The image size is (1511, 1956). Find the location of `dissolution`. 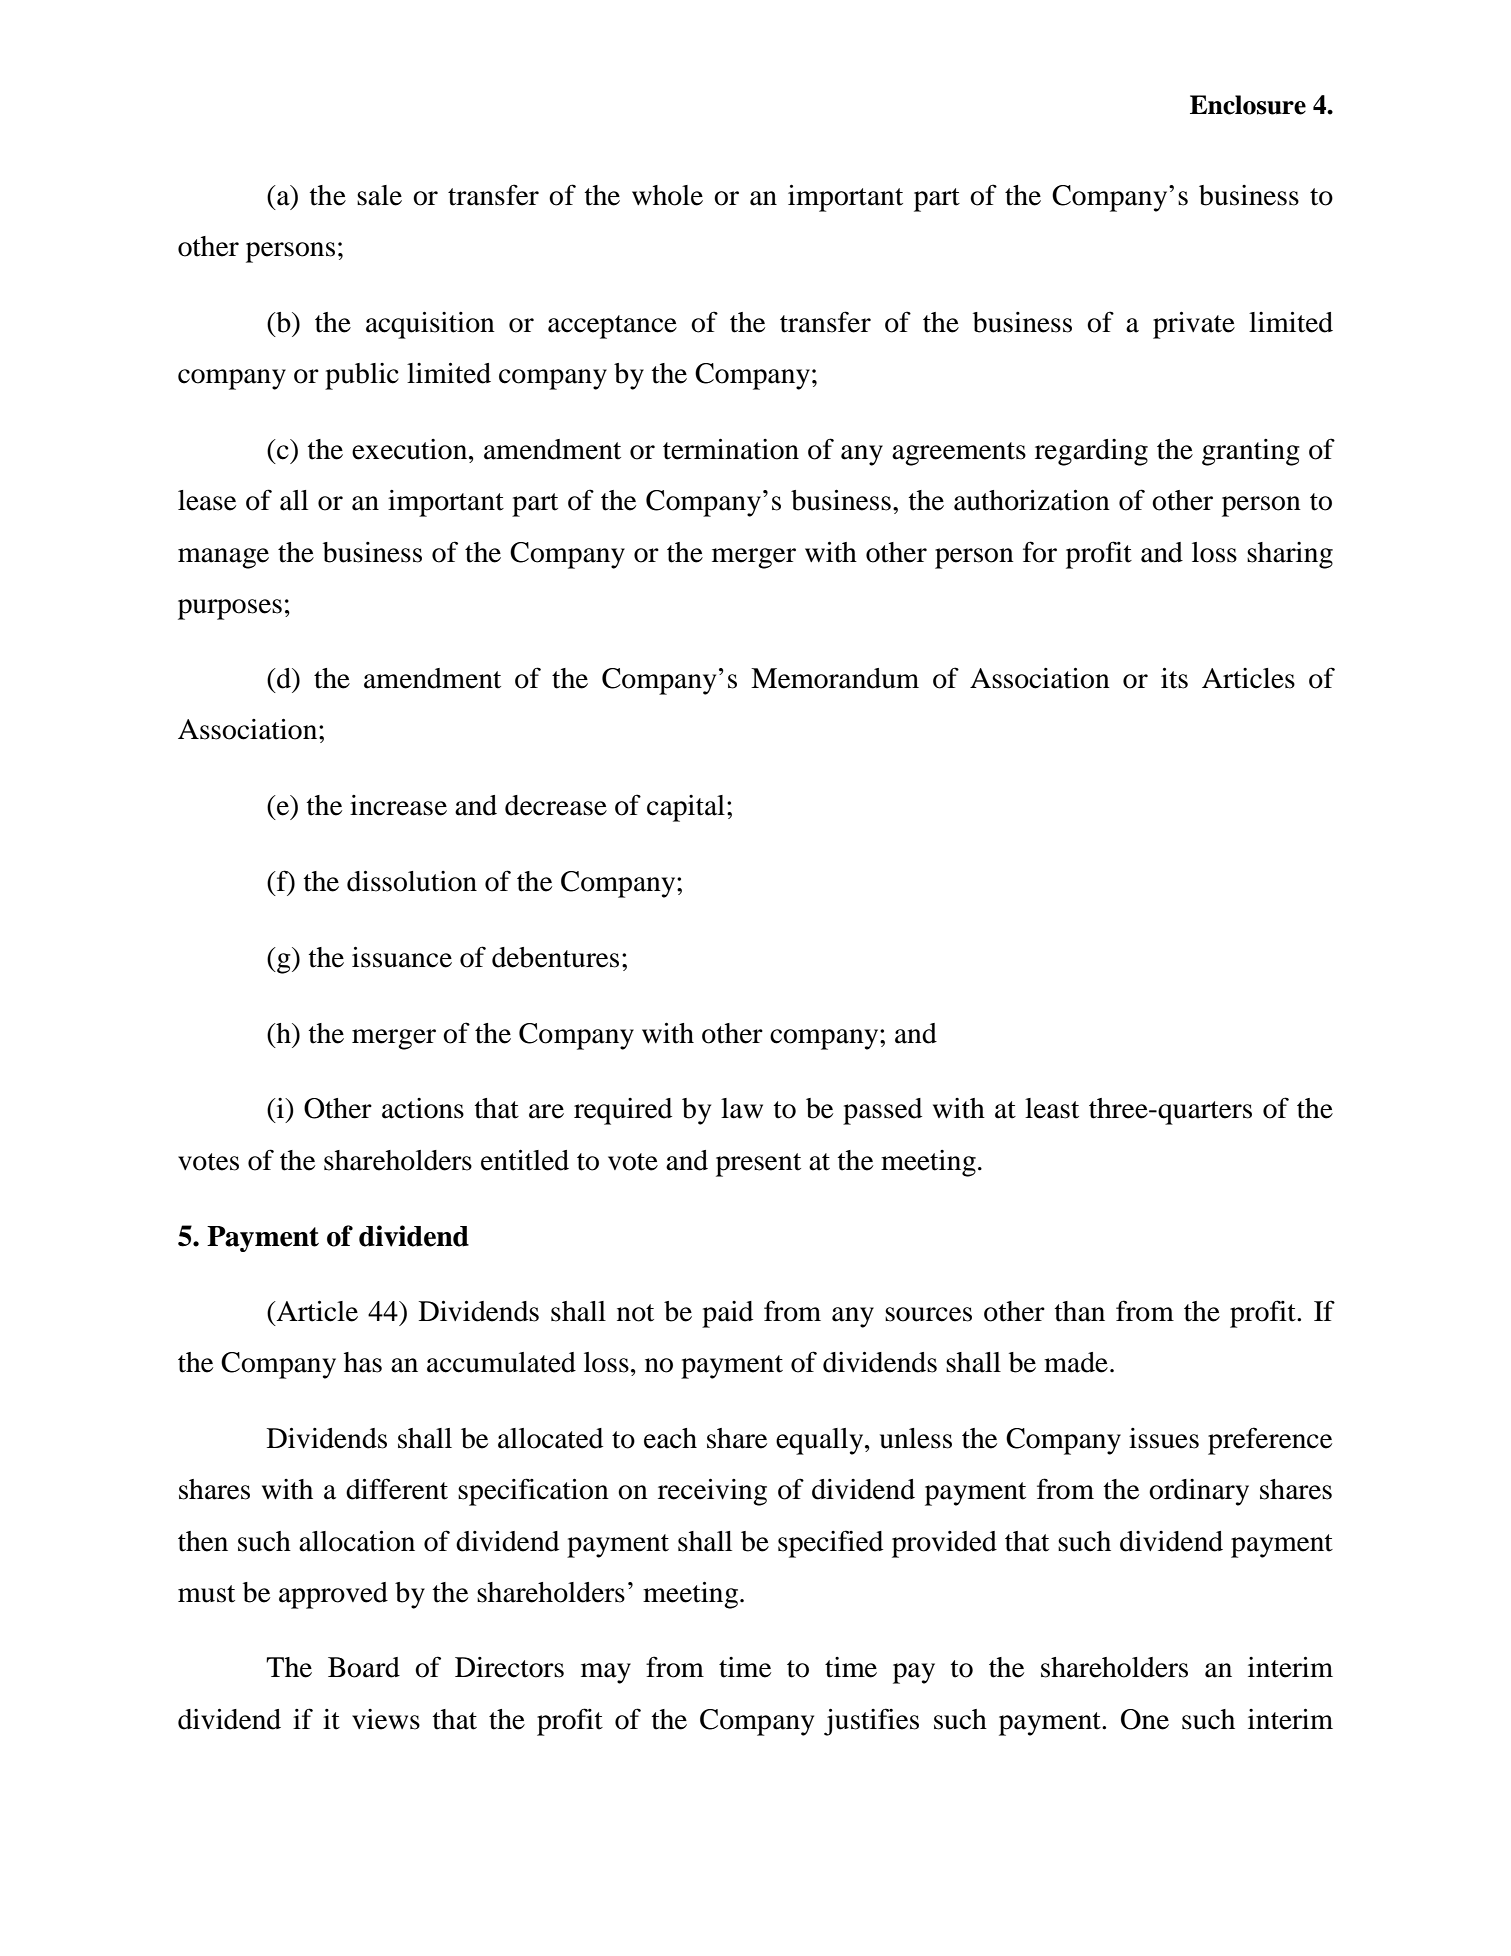

dissolution is located at coordinates (412, 881).
